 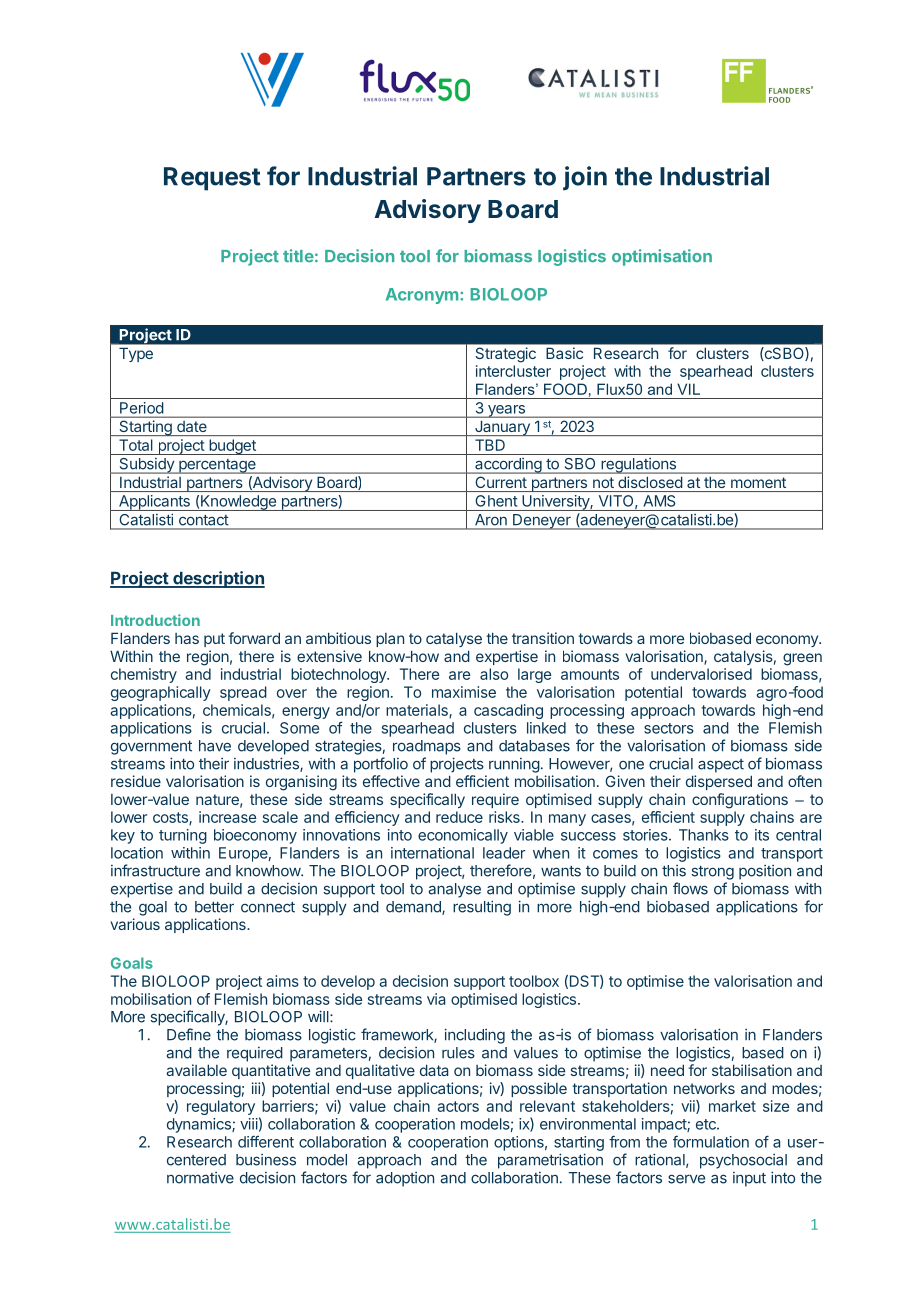 I want to click on dynamics, so click(x=200, y=1125).
